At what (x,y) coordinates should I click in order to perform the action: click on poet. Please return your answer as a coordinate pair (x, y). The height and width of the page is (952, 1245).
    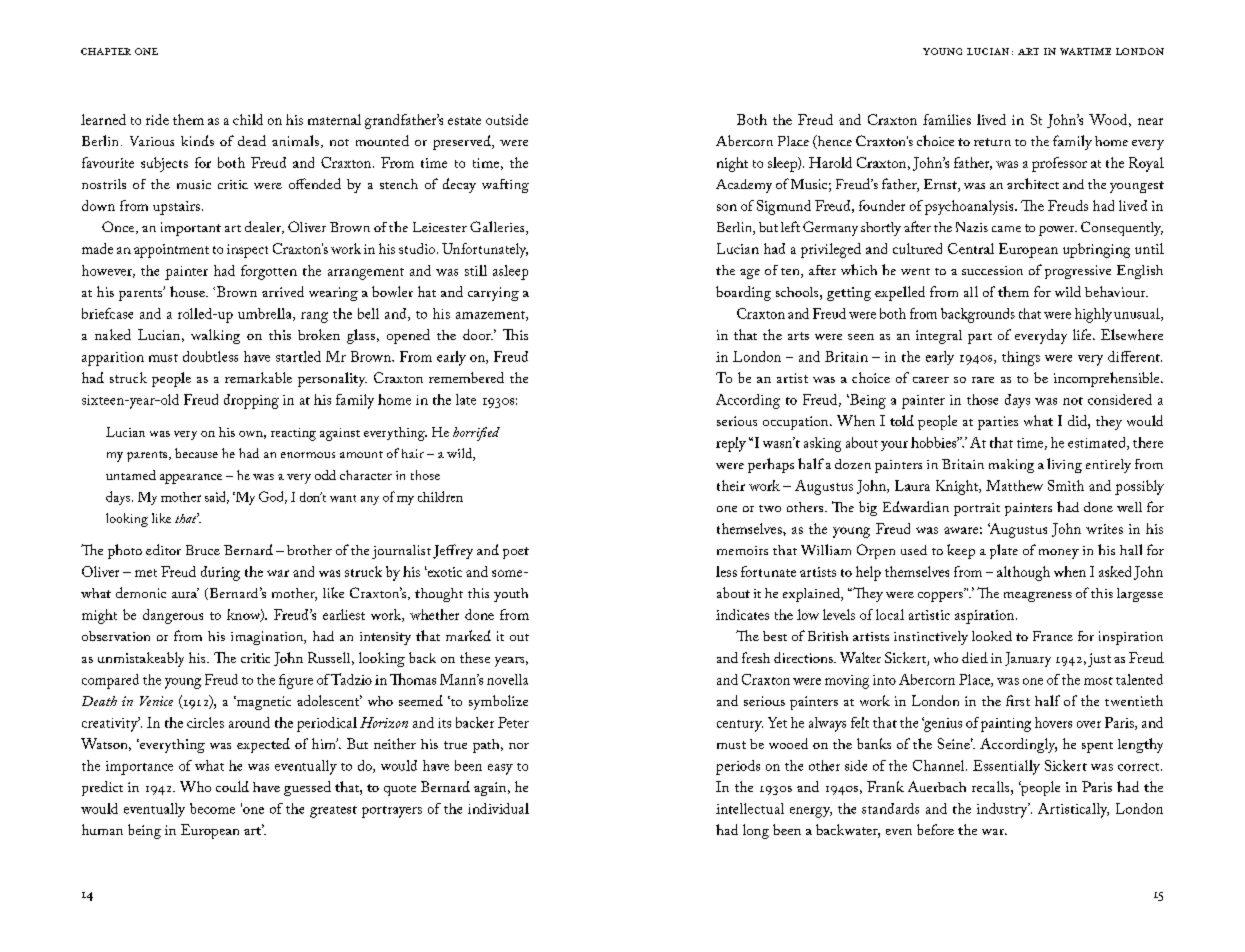
    Looking at the image, I should click on (516, 553).
